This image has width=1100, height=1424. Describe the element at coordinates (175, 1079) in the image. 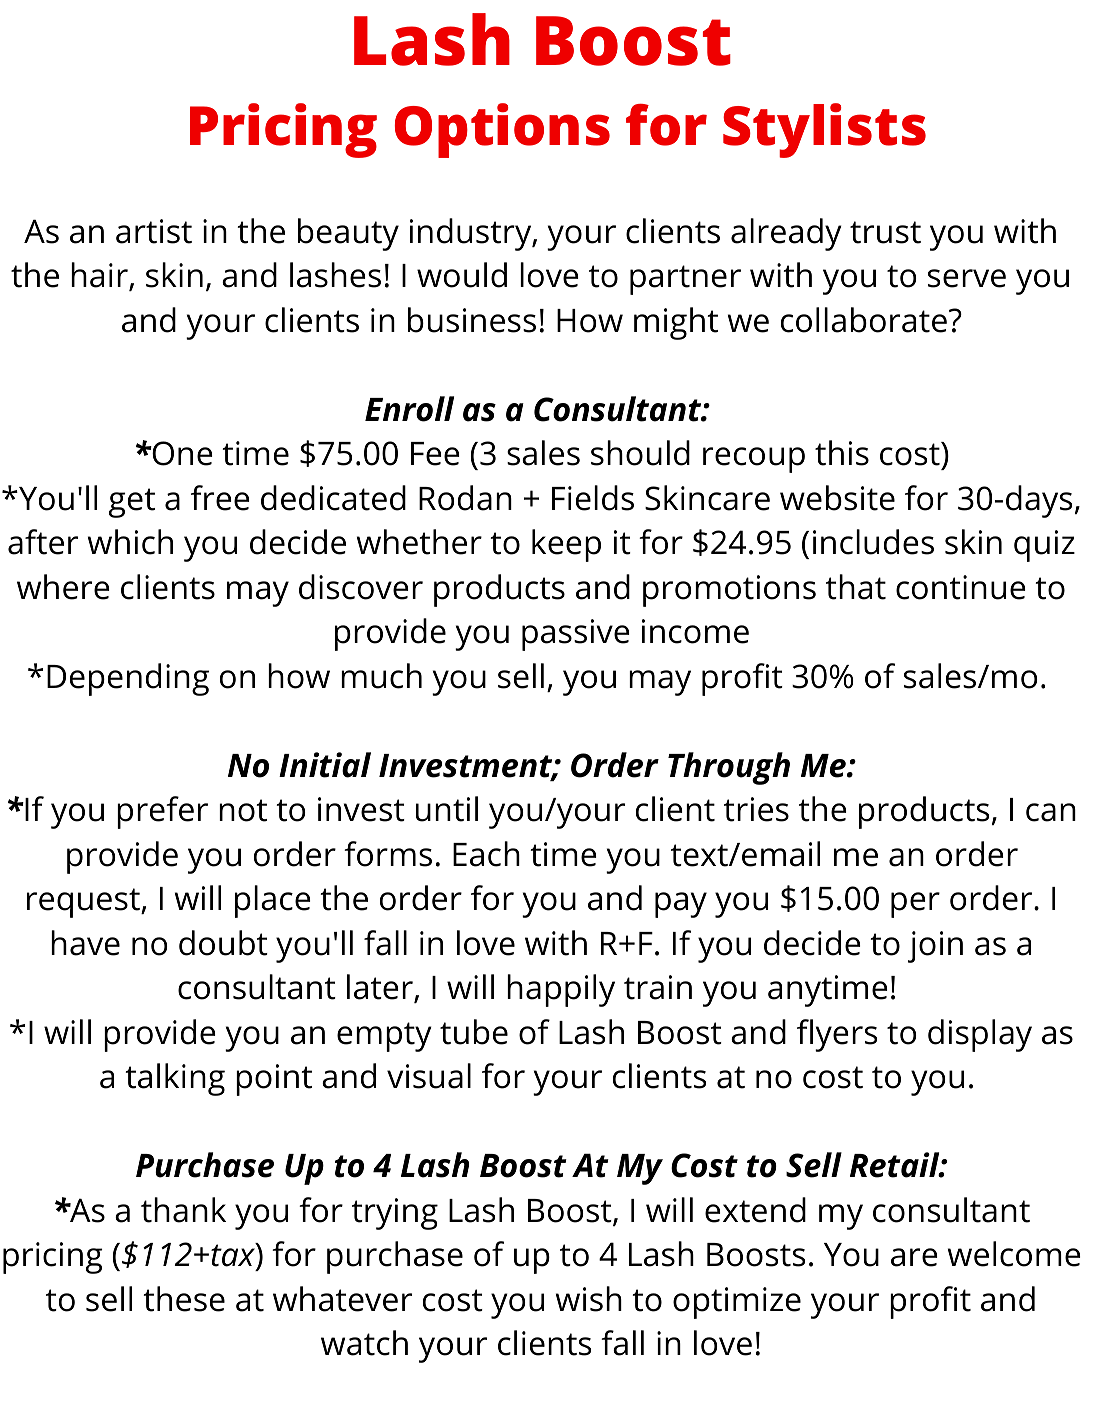

I see `talking` at that location.
